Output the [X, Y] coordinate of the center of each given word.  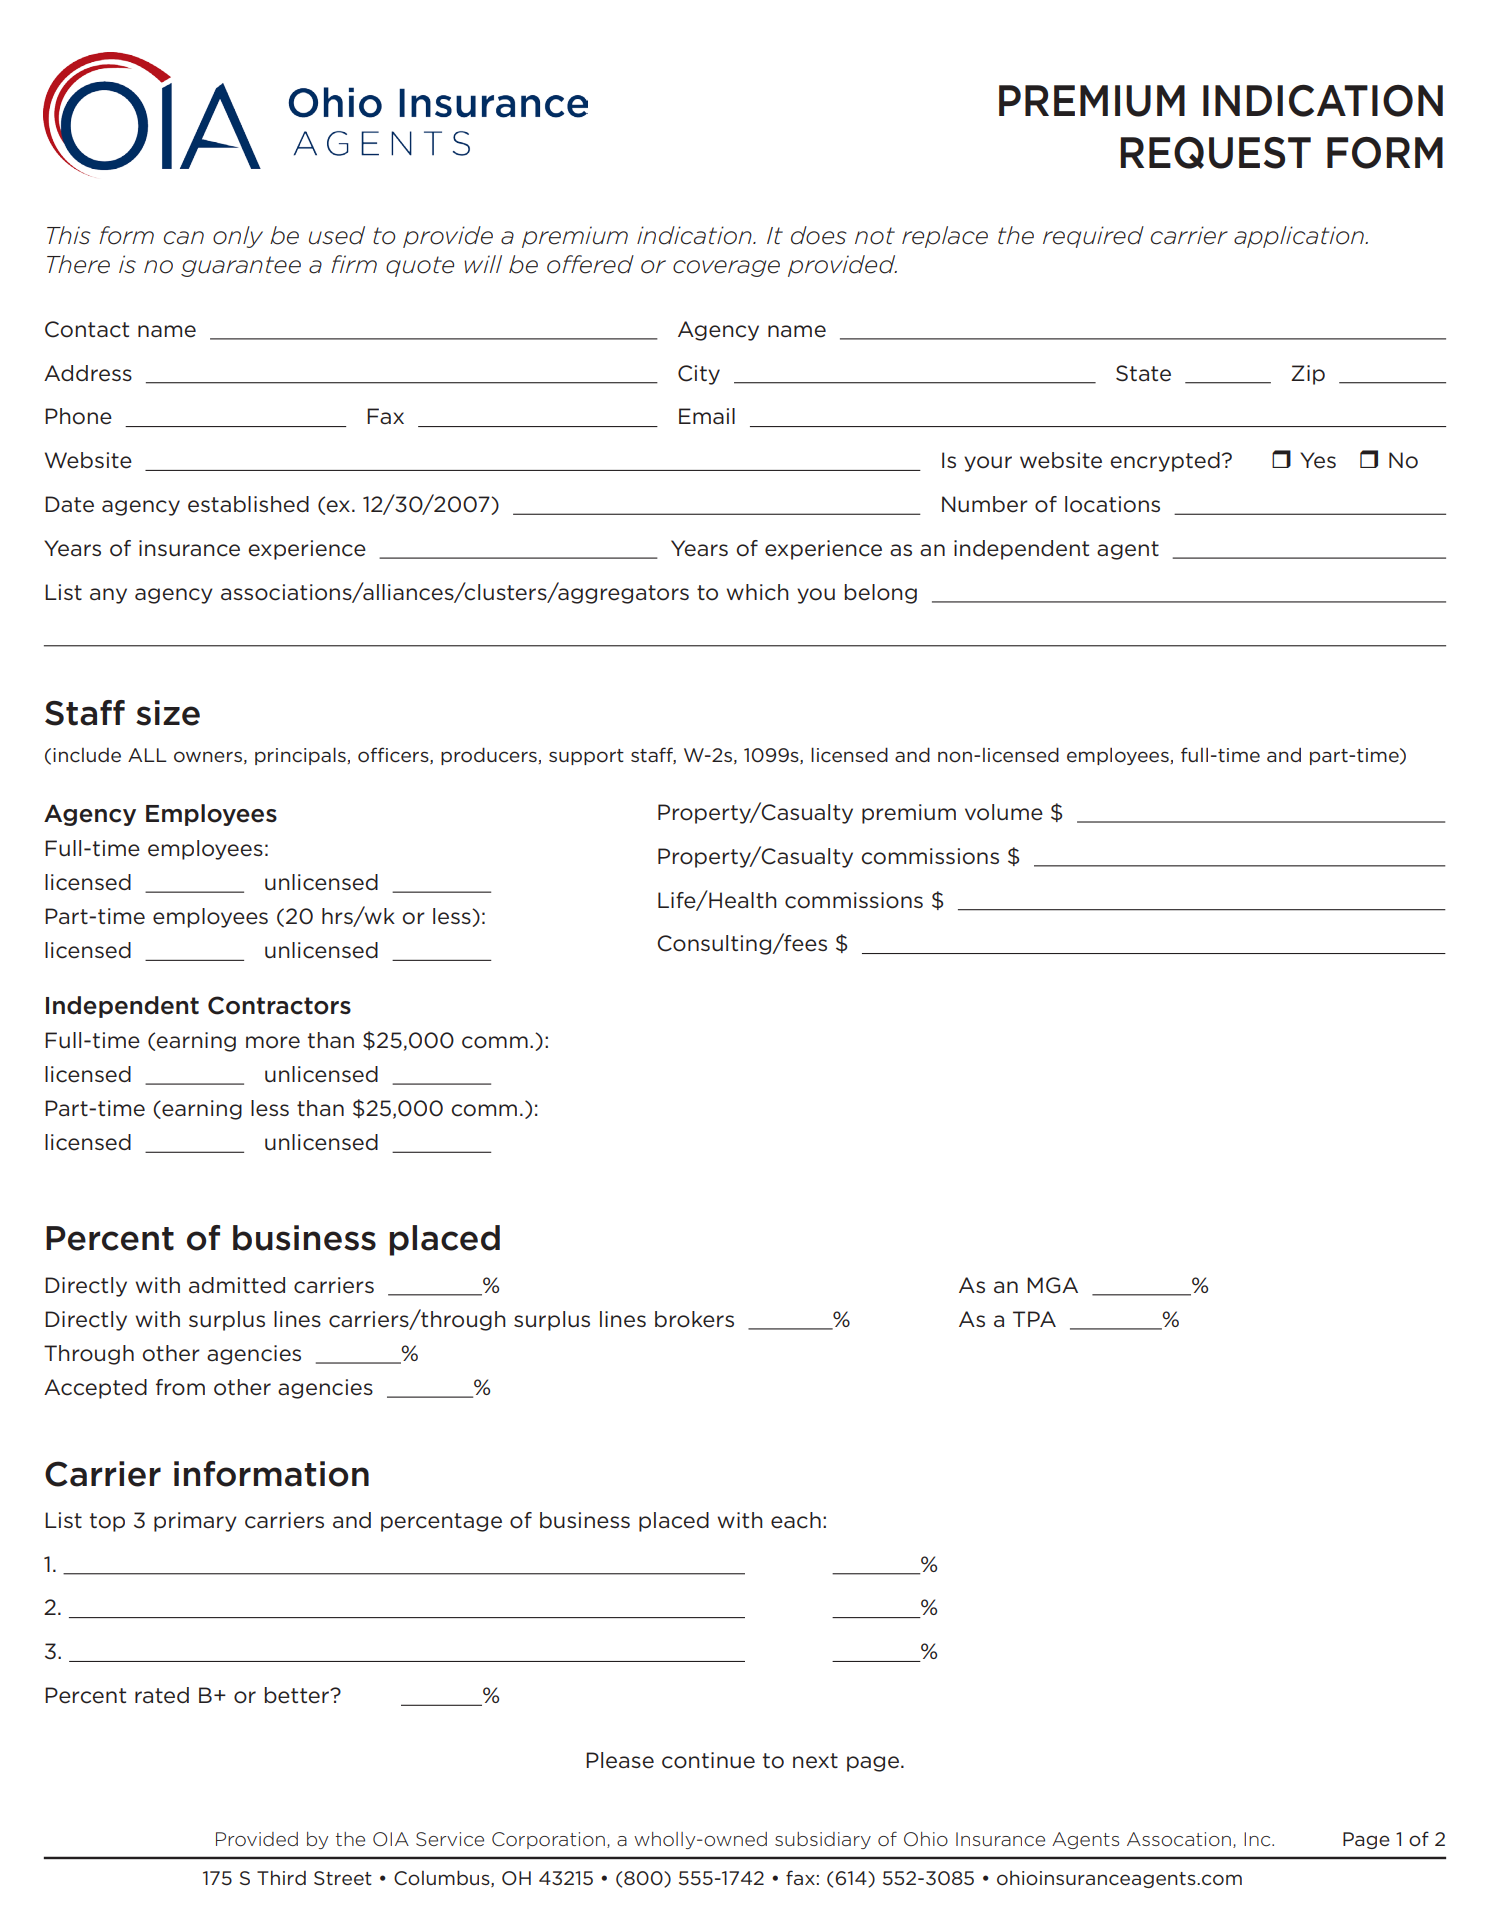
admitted [237, 1285]
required [1093, 237]
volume [1004, 812]
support [586, 757]
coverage [726, 268]
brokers [694, 1319]
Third [281, 1877]
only [238, 237]
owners [208, 757]
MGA [1052, 1285]
